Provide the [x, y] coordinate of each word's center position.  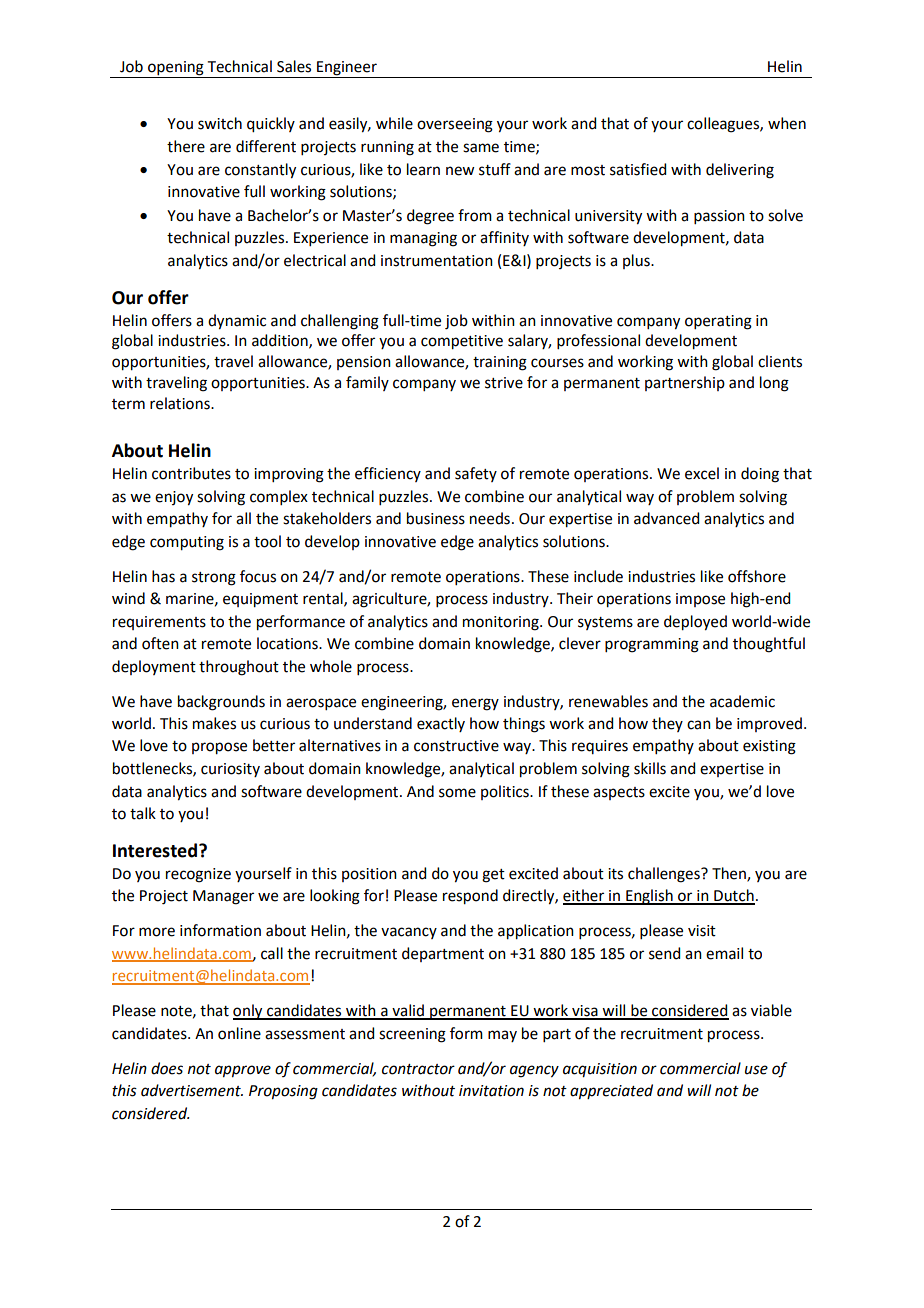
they [667, 724]
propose [219, 748]
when [787, 123]
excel [702, 473]
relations [181, 403]
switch [220, 123]
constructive [456, 746]
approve [243, 1071]
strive [504, 383]
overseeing [455, 125]
